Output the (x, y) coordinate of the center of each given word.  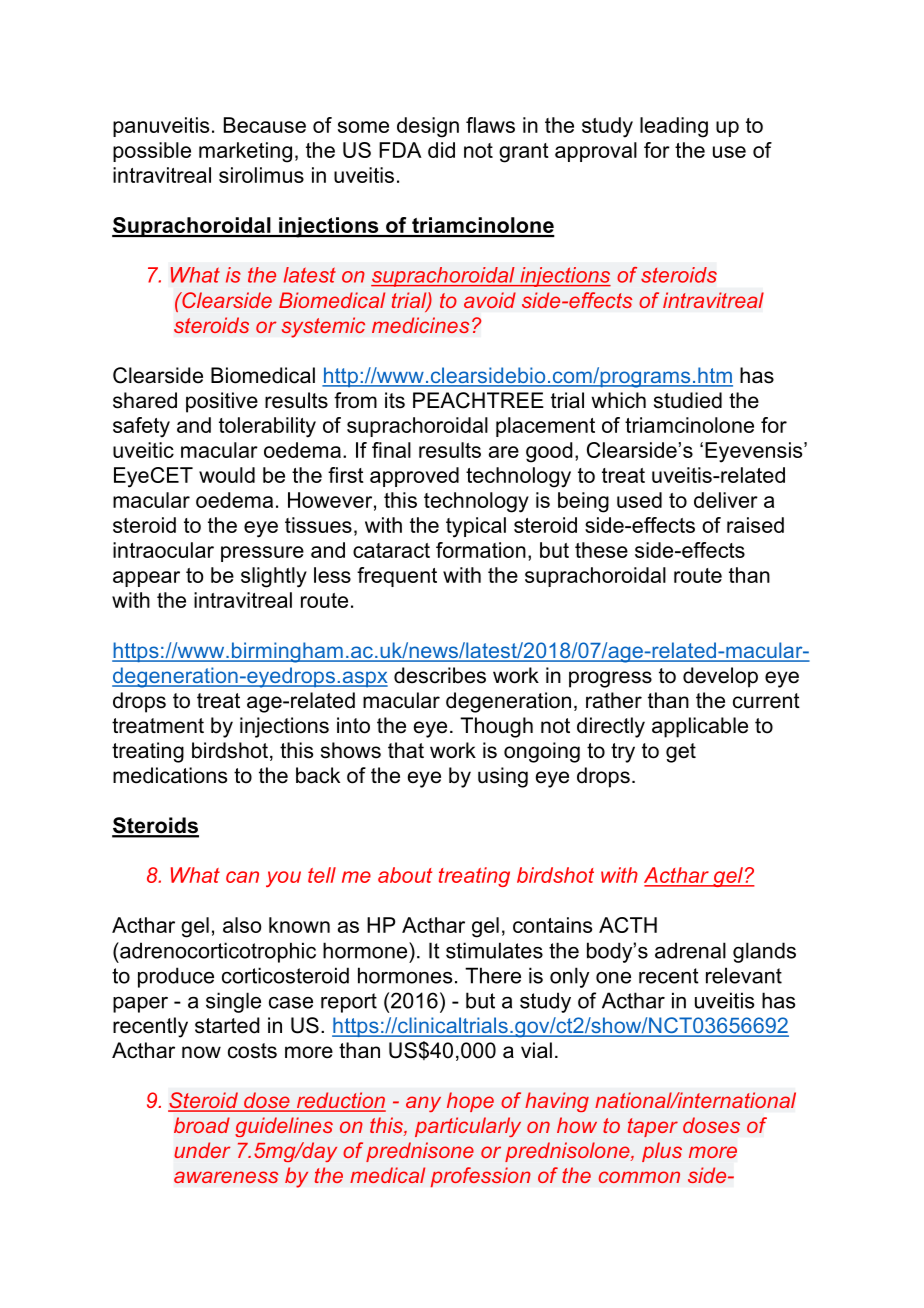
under (202, 1150)
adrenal (690, 950)
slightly (274, 577)
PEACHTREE (478, 400)
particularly (468, 1127)
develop (720, 677)
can (242, 877)
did (441, 150)
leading (674, 127)
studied (688, 400)
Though (496, 727)
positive (222, 402)
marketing (245, 152)
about (405, 875)
